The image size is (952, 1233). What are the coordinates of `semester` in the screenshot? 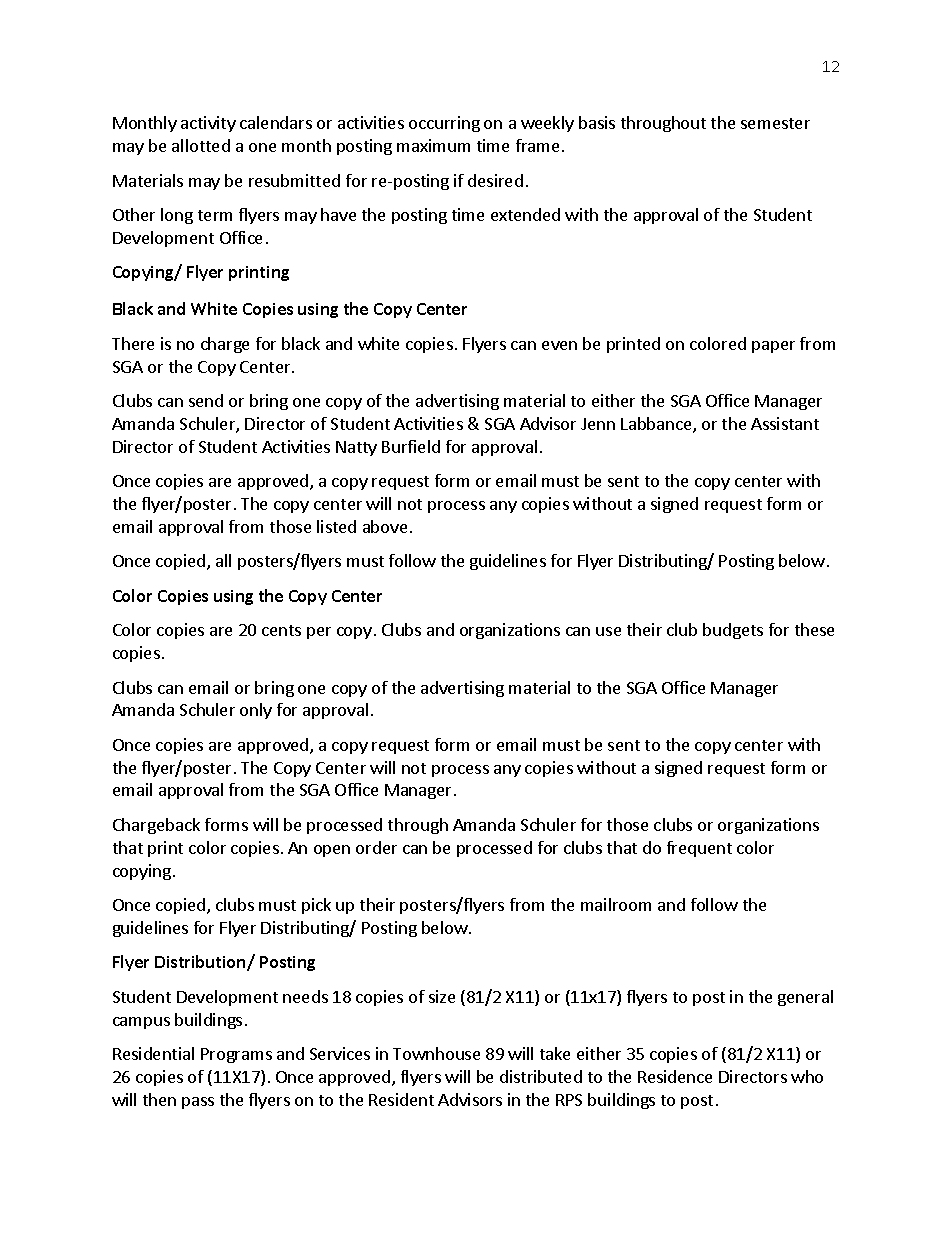 It's located at (775, 123).
